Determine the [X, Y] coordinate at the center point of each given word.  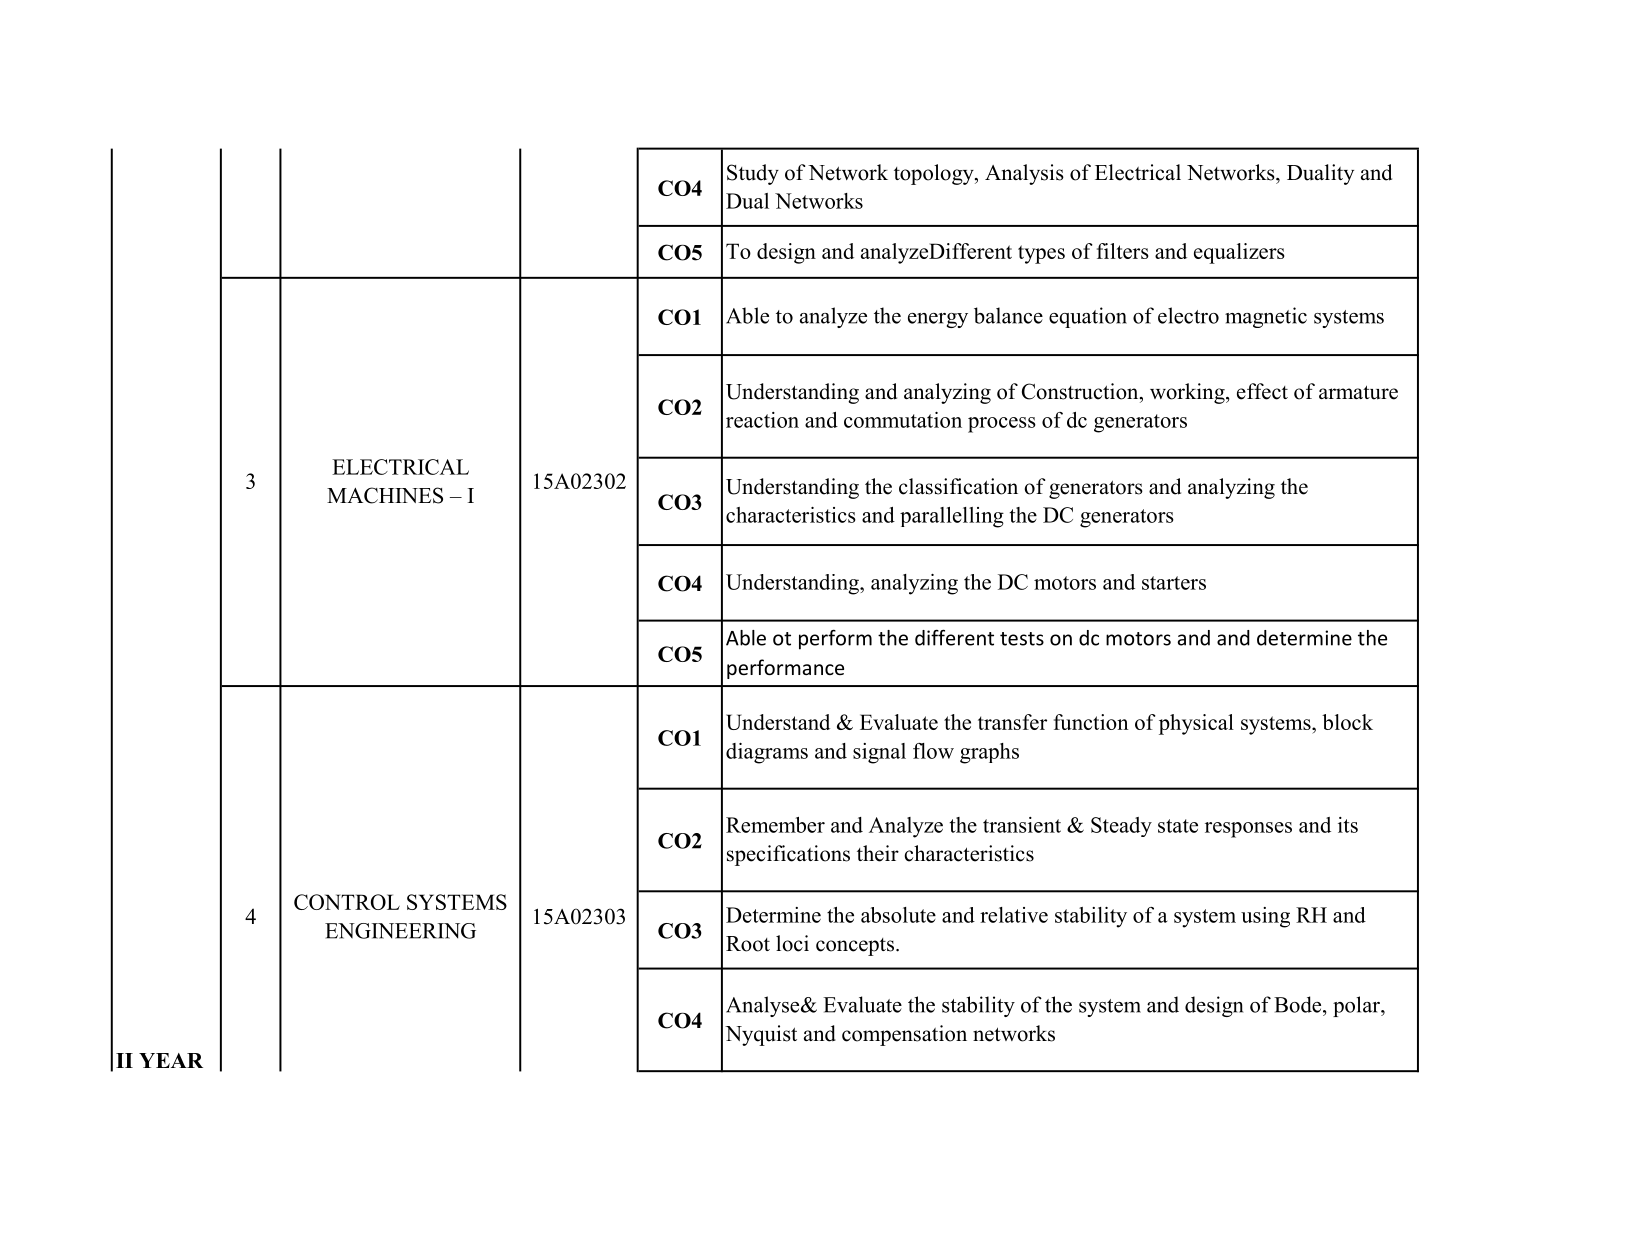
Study [753, 174]
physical [1196, 724]
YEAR [171, 1060]
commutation [903, 420]
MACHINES [385, 495]
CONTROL [347, 902]
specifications [788, 855]
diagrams [767, 753]
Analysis [1024, 174]
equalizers [1239, 253]
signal [879, 753]
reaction [762, 420]
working [1188, 393]
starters [1174, 583]
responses [1248, 830]
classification [958, 486]
